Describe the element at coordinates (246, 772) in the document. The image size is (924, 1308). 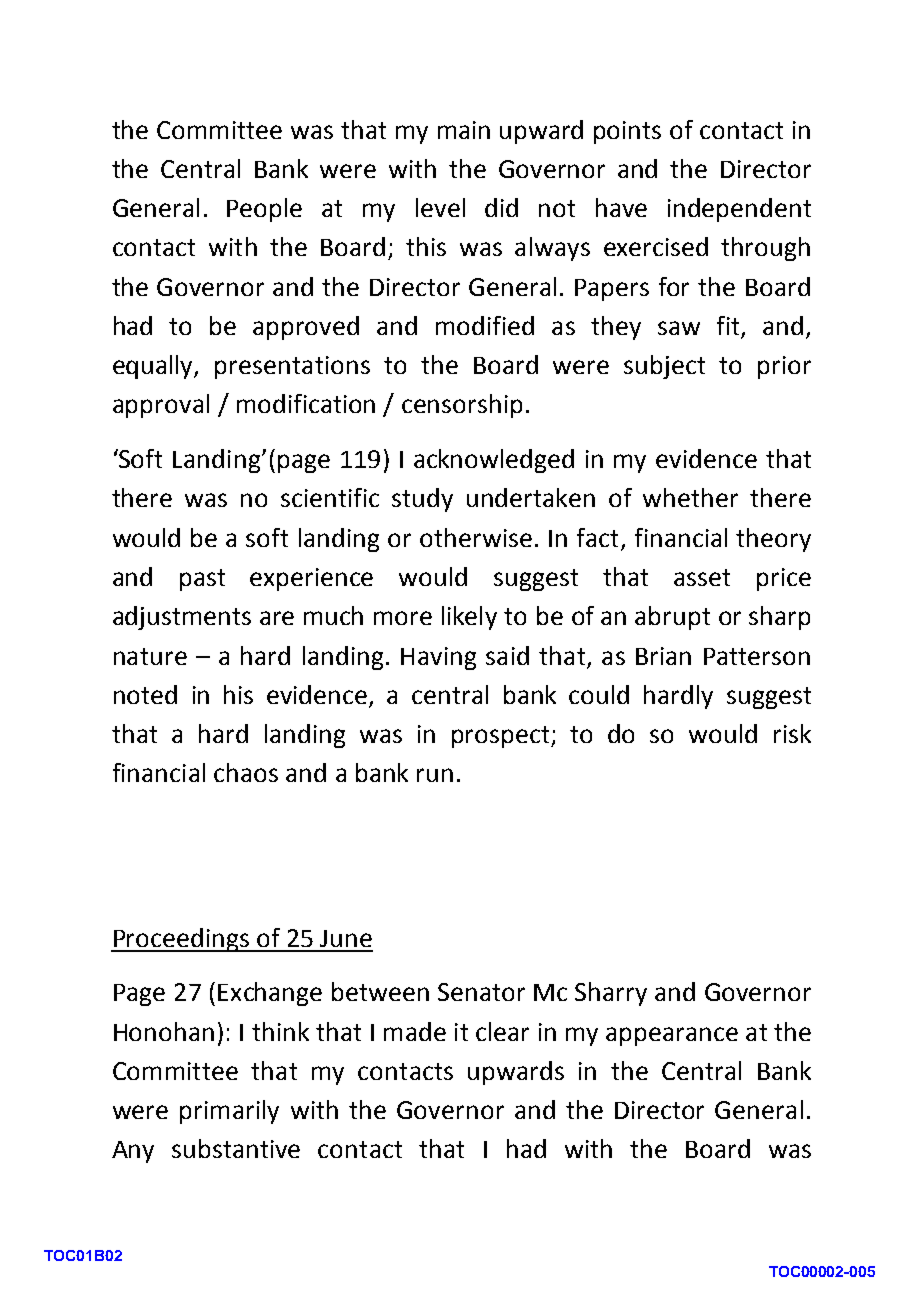
I see `chaos` at that location.
